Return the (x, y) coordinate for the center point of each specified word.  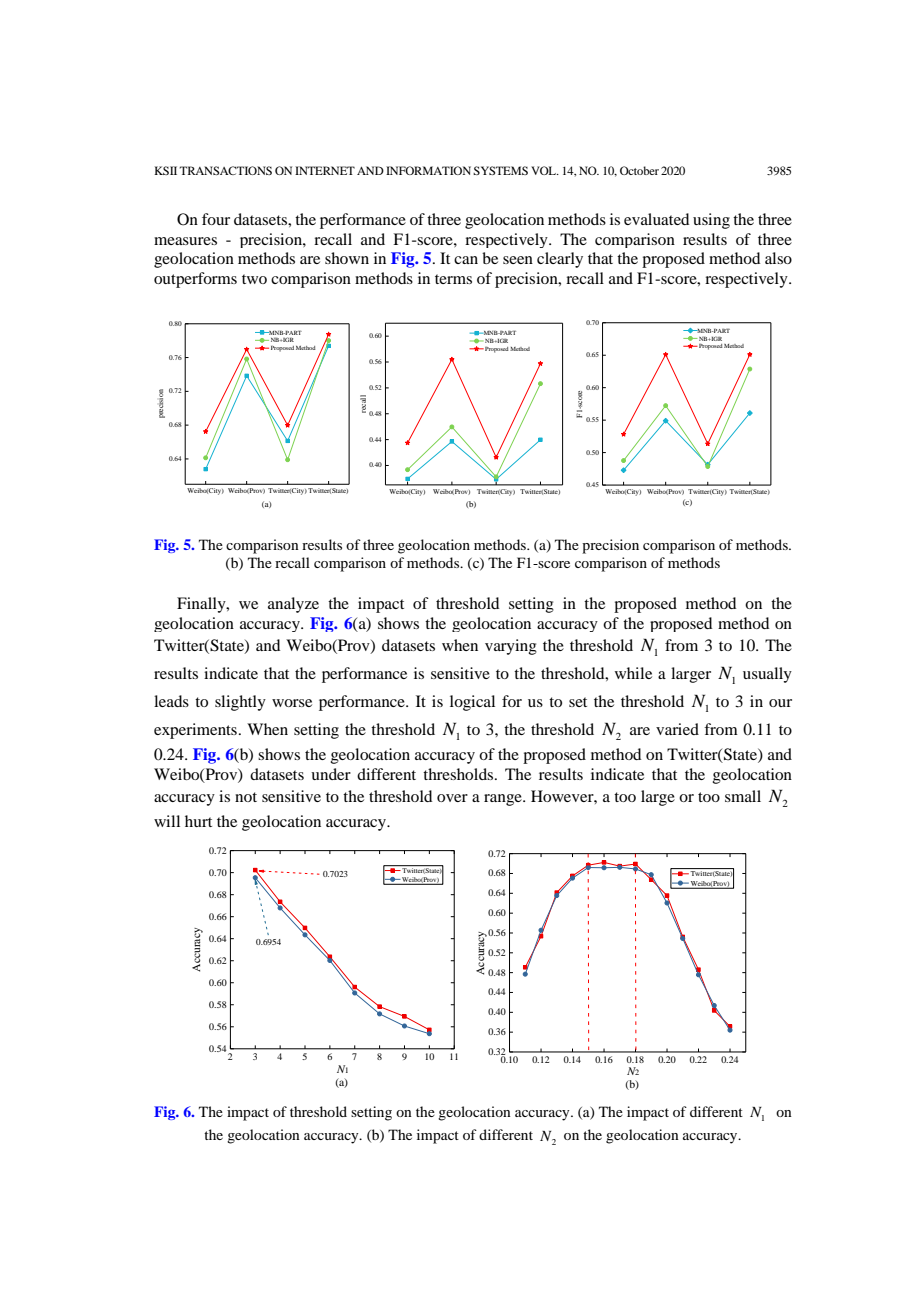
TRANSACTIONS (225, 170)
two (254, 279)
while (633, 673)
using (711, 221)
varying (511, 647)
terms (453, 279)
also (778, 258)
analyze (293, 605)
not (246, 797)
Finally (202, 605)
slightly (240, 703)
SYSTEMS (500, 170)
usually (767, 675)
